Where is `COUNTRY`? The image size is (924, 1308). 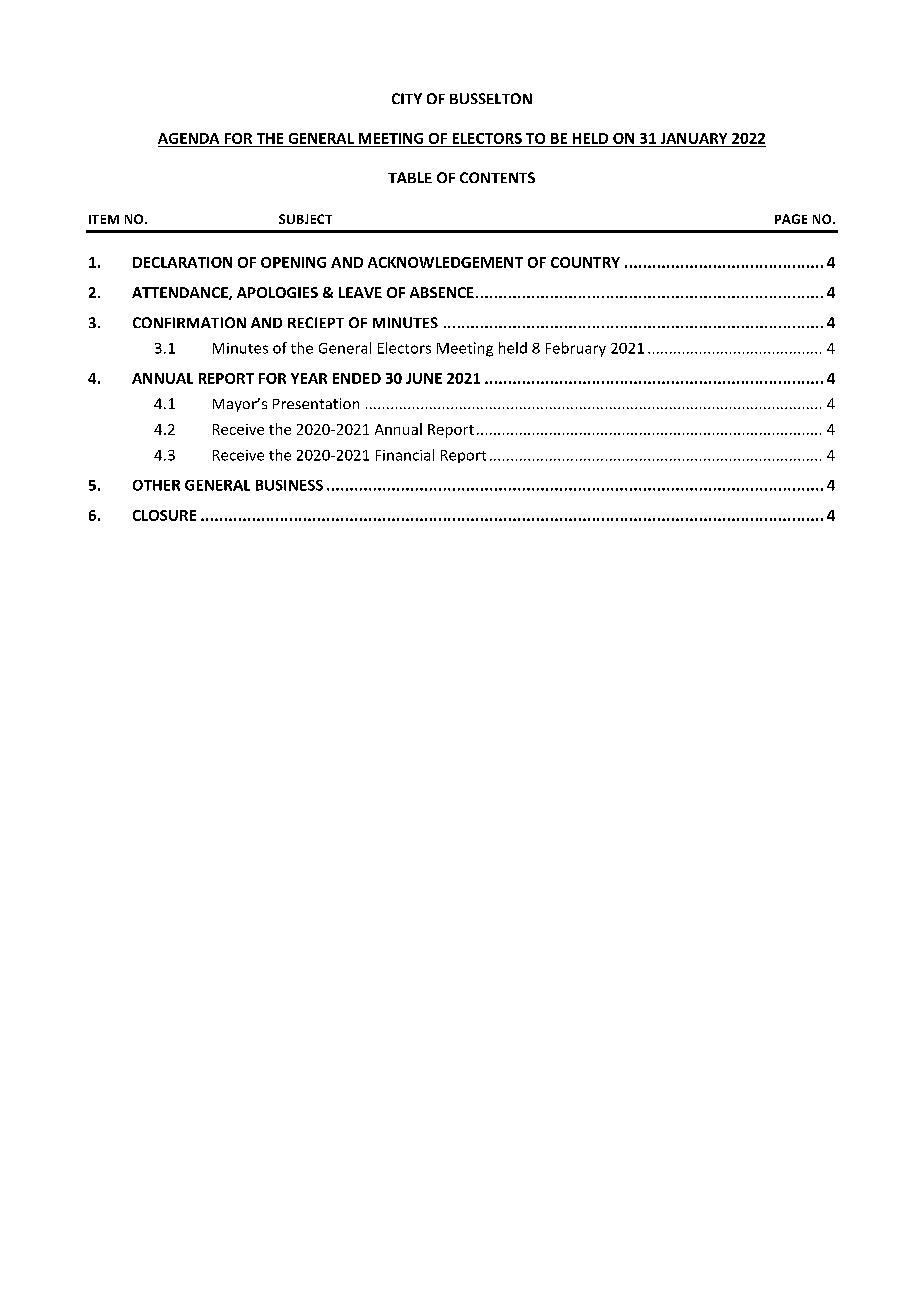 COUNTRY is located at coordinates (585, 262).
